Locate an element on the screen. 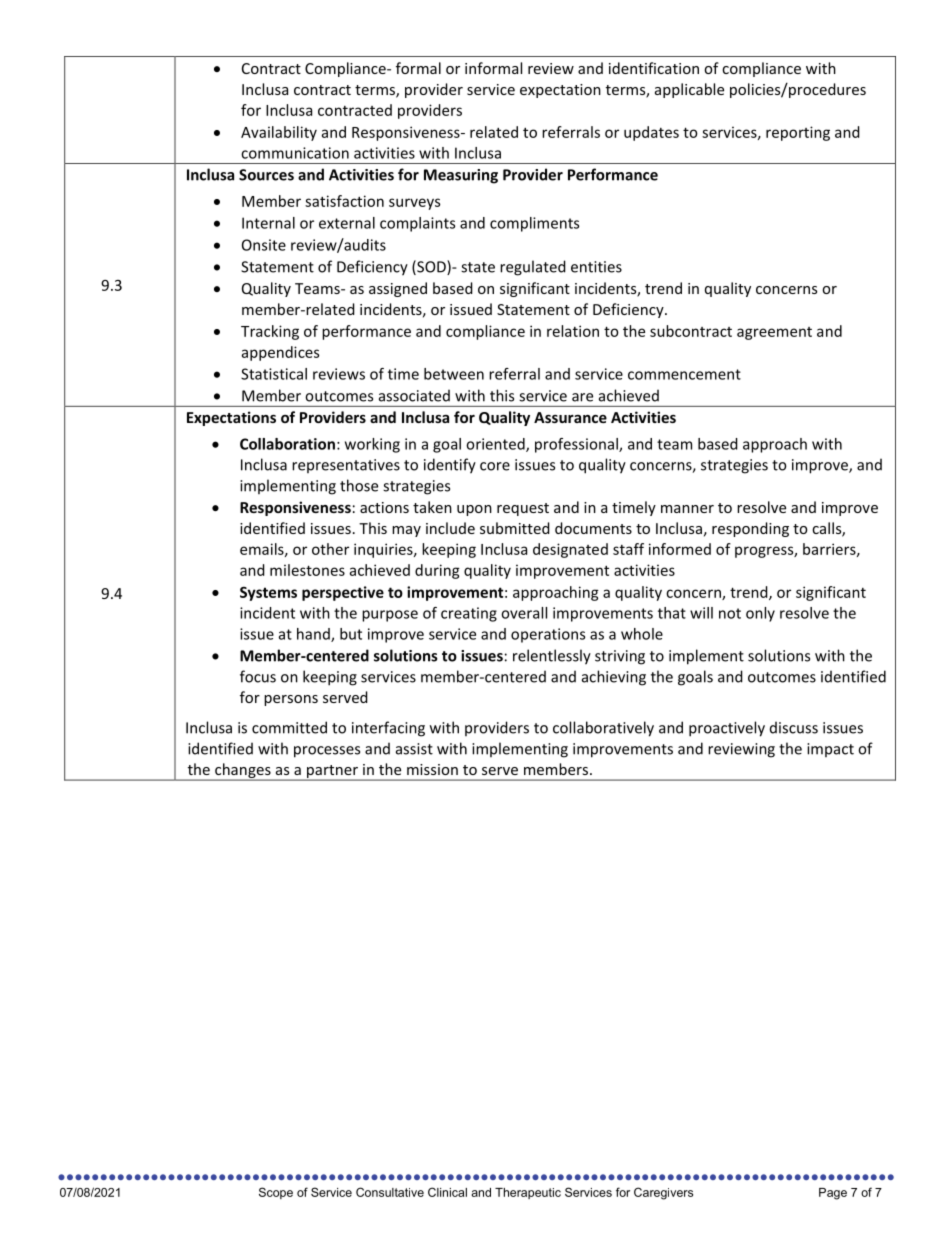 The height and width of the screenshot is (1233, 952). responding is located at coordinates (750, 529).
